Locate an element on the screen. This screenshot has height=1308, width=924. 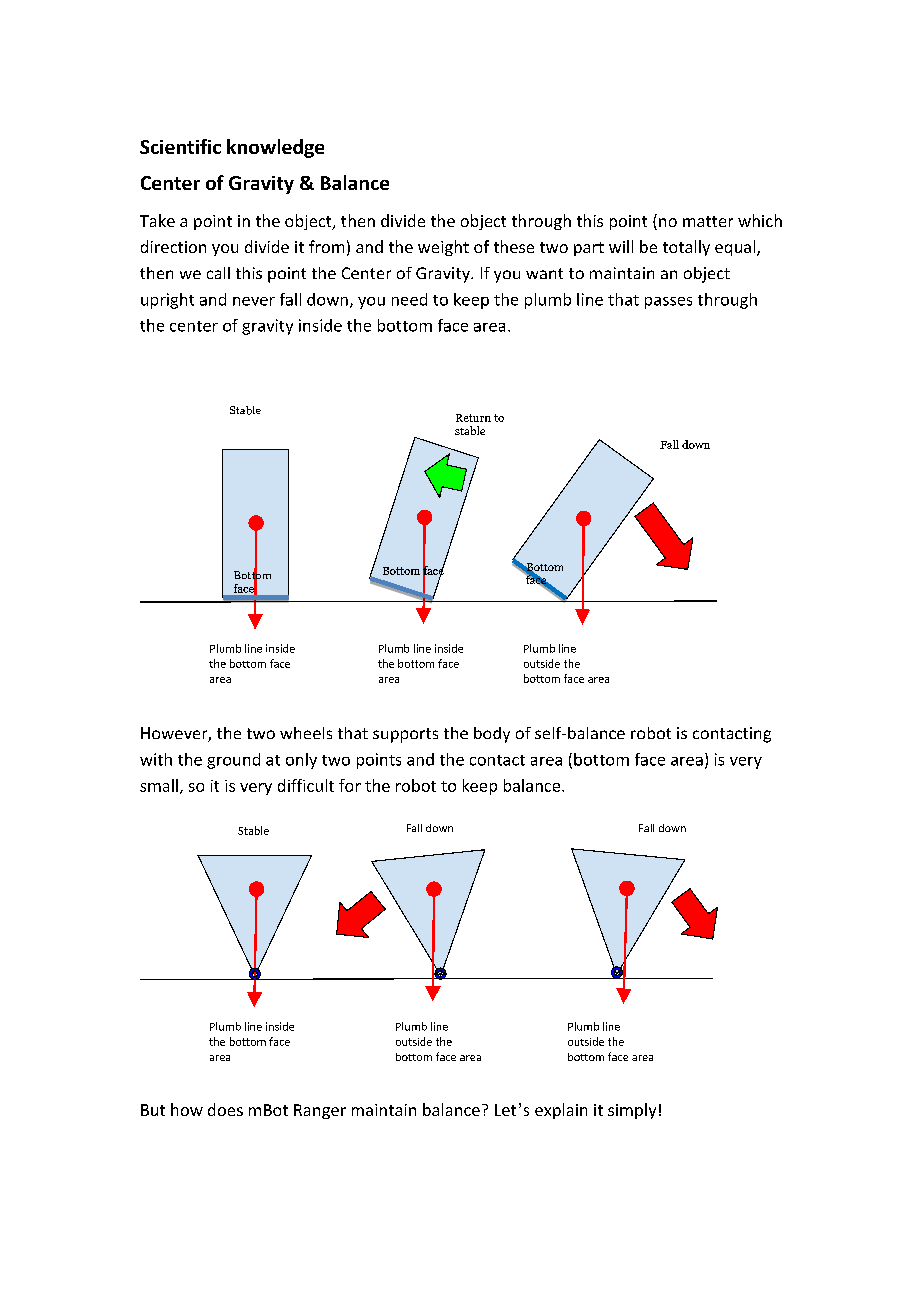
never is located at coordinates (254, 301).
